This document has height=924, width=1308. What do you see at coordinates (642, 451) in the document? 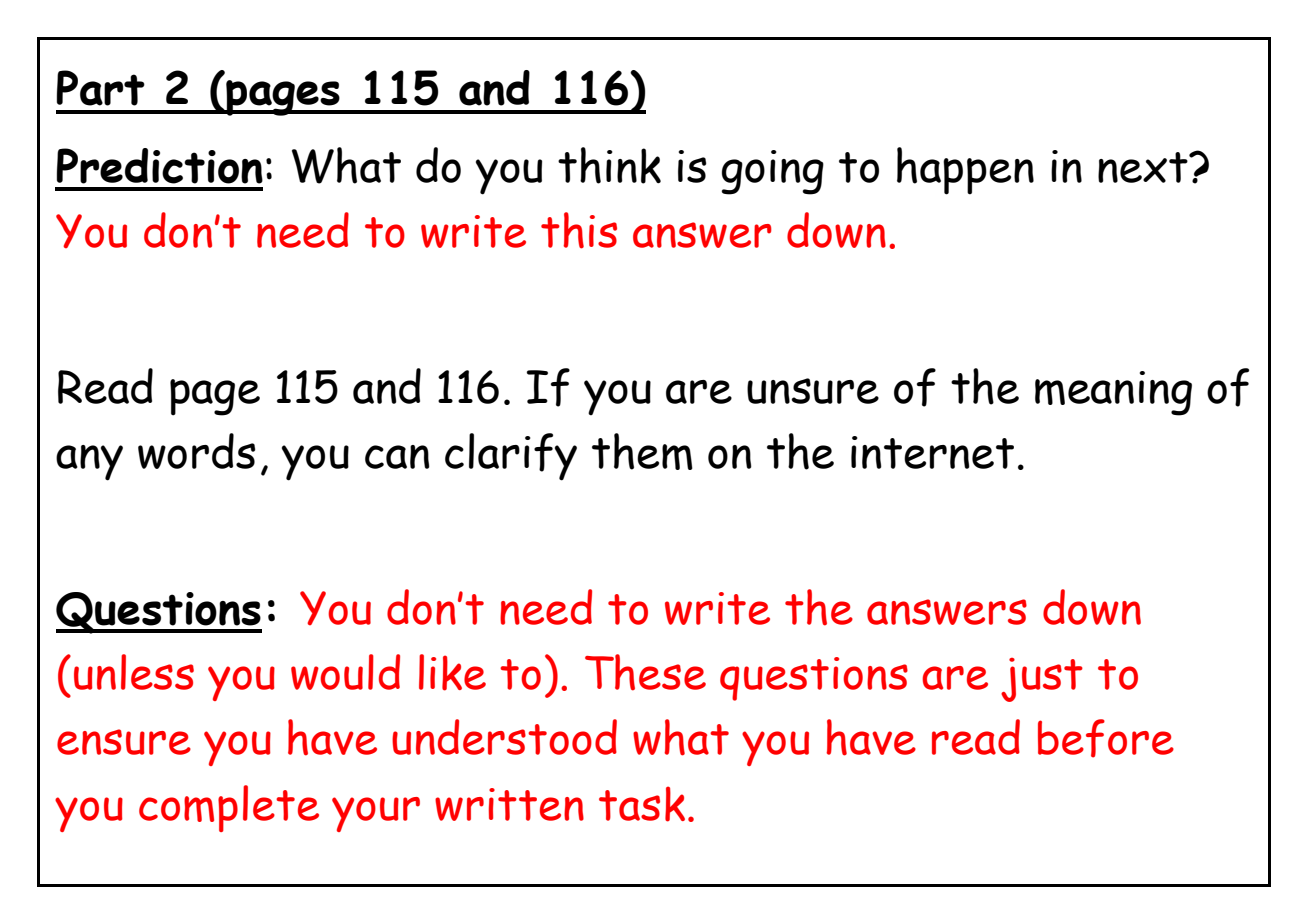
I see `them` at bounding box center [642, 451].
